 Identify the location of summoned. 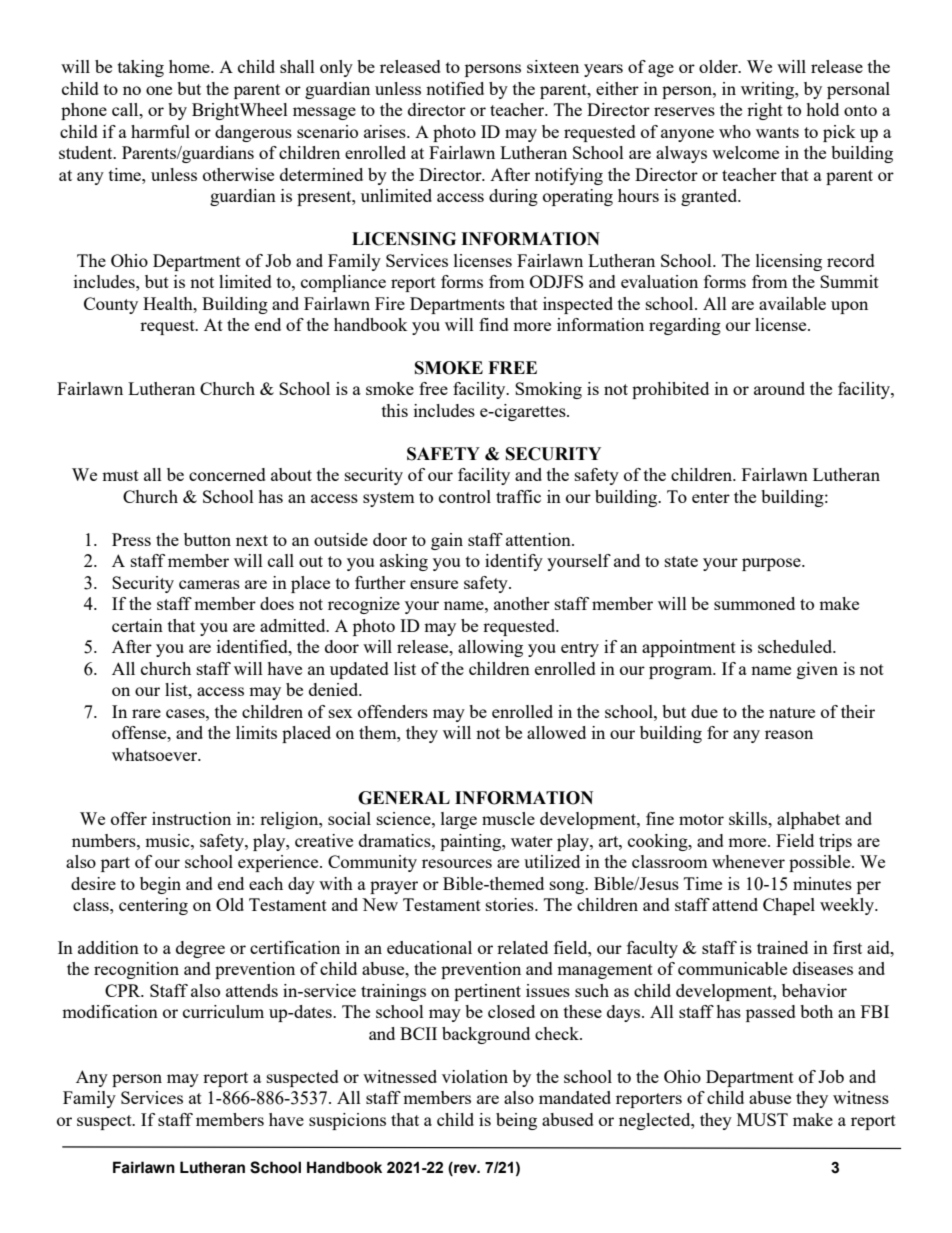
(754, 603).
